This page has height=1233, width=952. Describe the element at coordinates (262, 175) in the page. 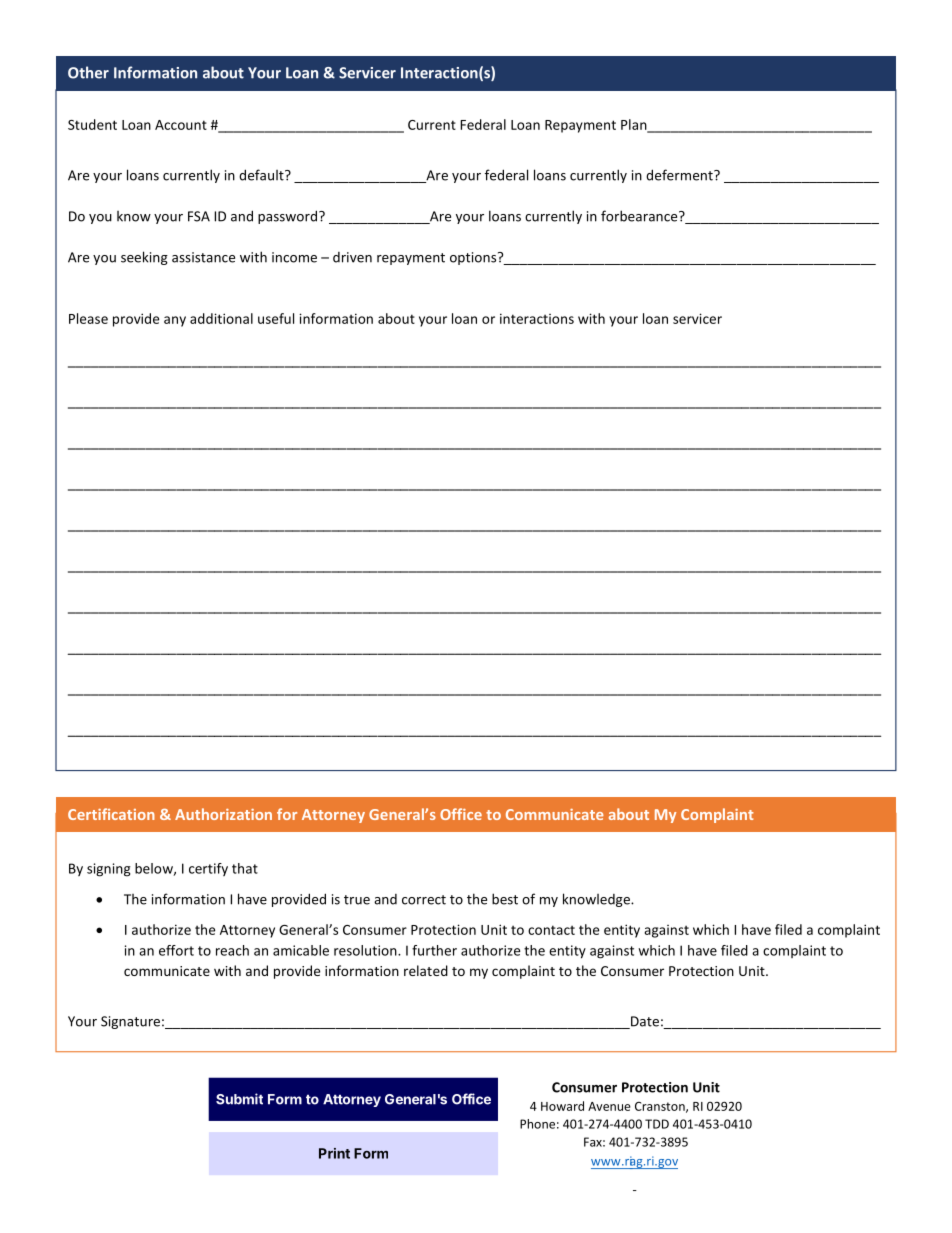

I see `default` at that location.
